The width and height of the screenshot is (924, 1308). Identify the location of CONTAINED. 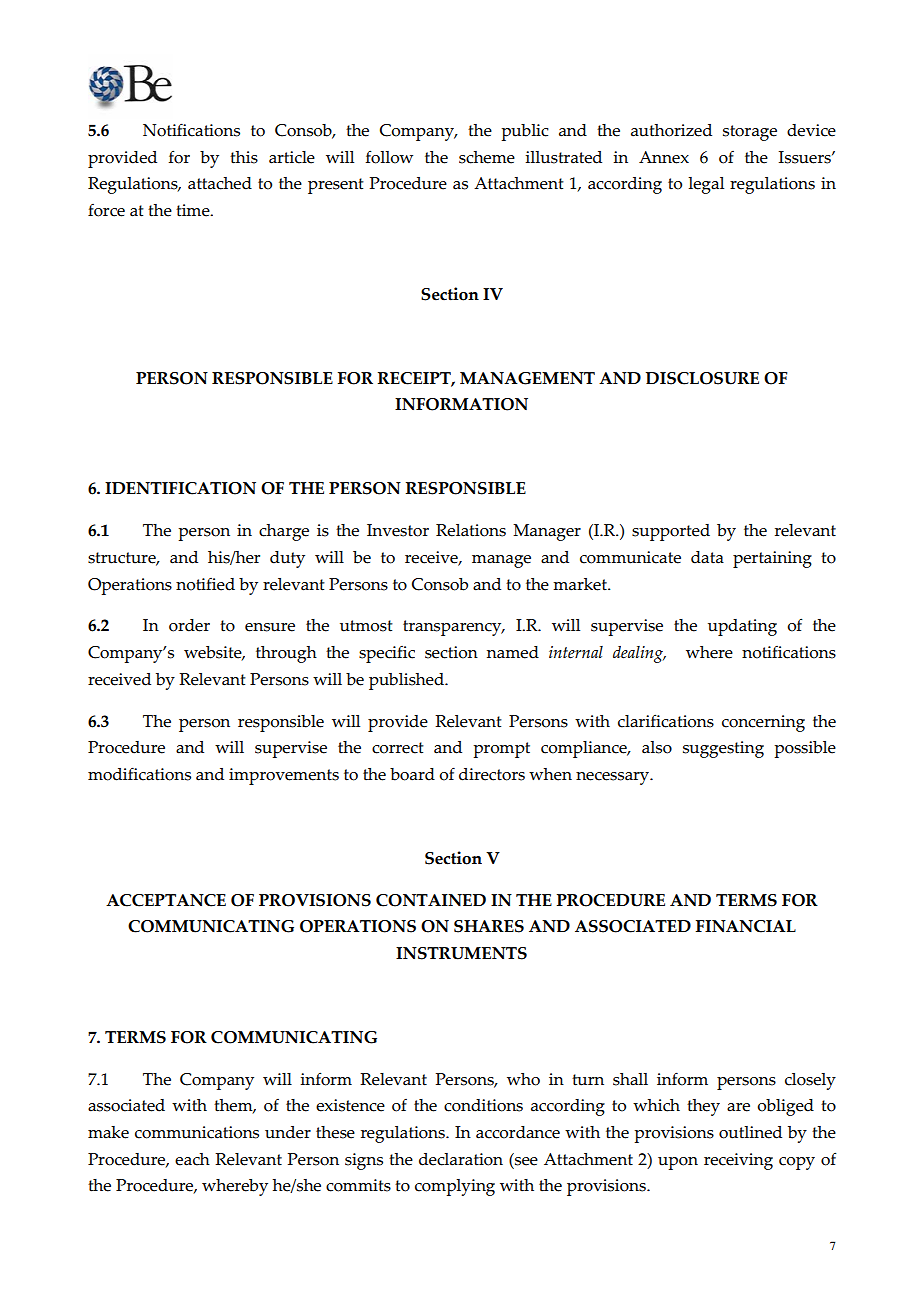
(431, 900).
